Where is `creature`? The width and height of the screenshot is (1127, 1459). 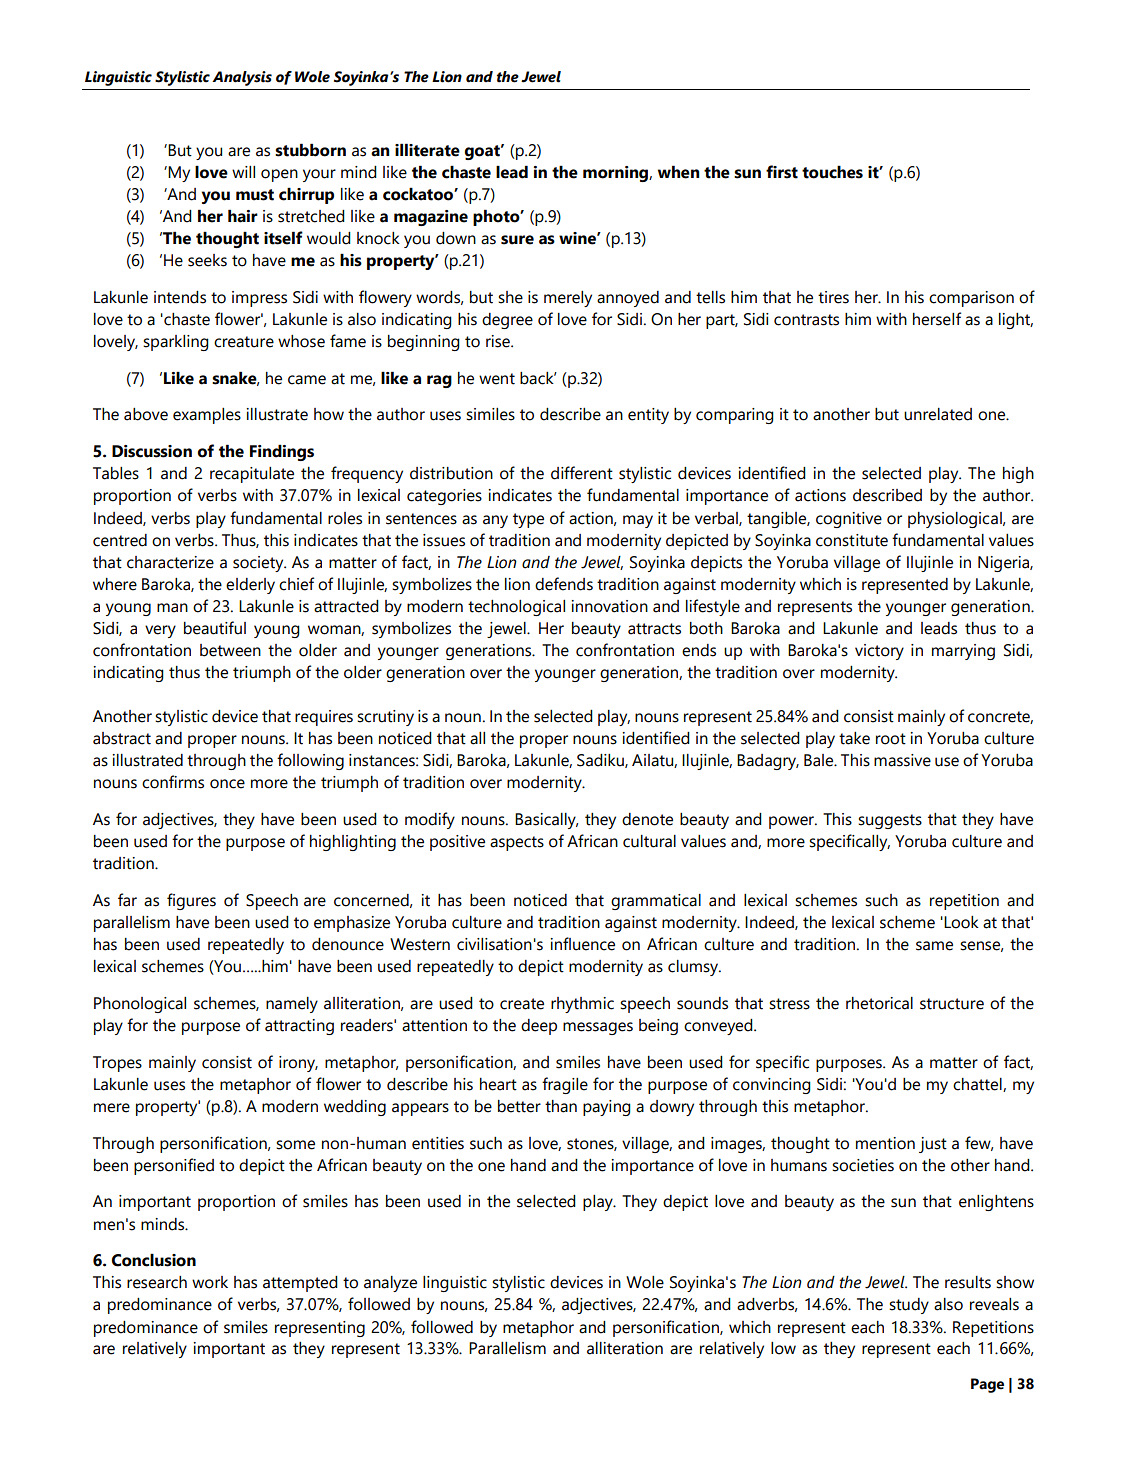
creature is located at coordinates (244, 342).
